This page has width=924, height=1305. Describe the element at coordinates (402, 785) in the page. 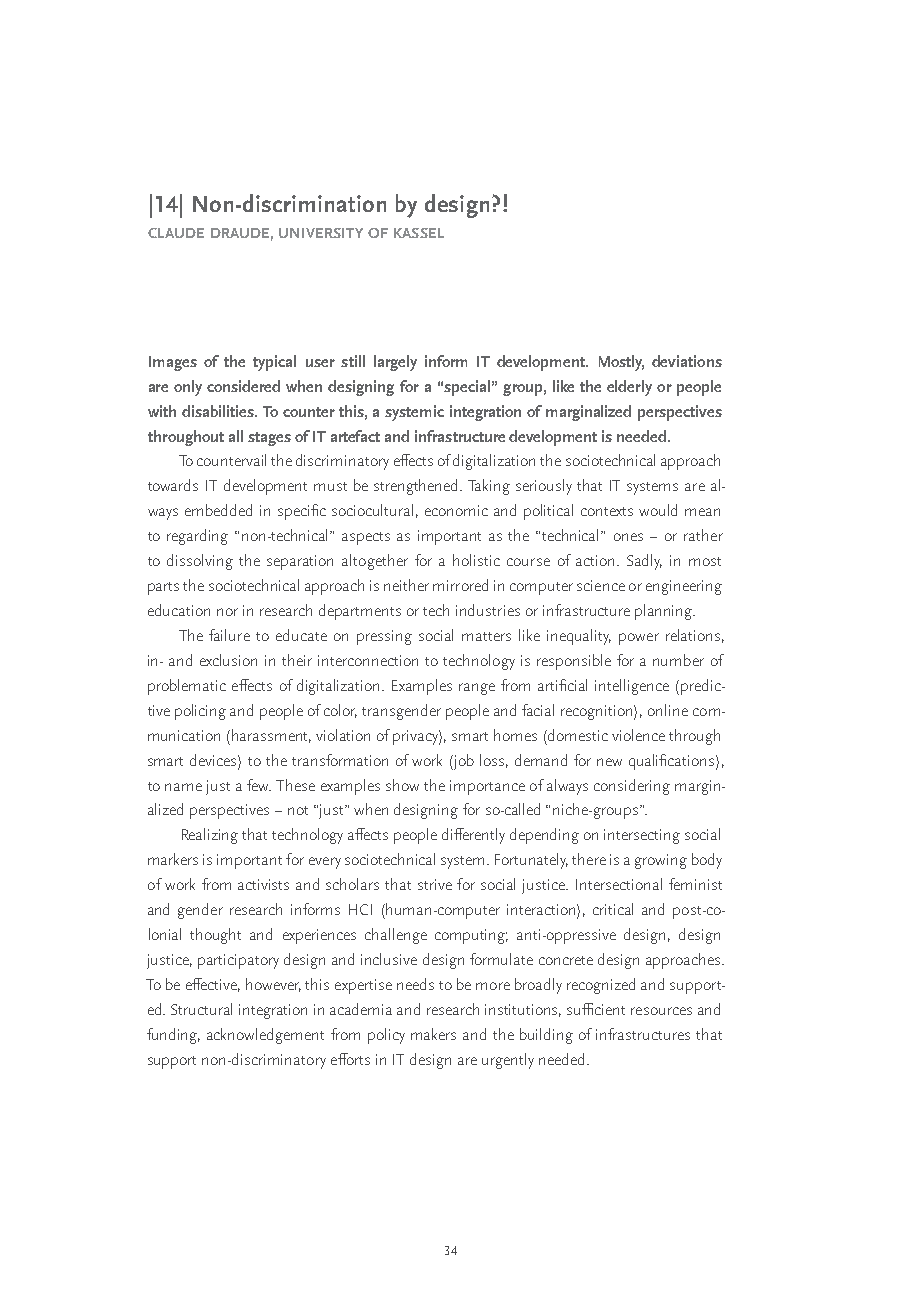

I see `show` at that location.
